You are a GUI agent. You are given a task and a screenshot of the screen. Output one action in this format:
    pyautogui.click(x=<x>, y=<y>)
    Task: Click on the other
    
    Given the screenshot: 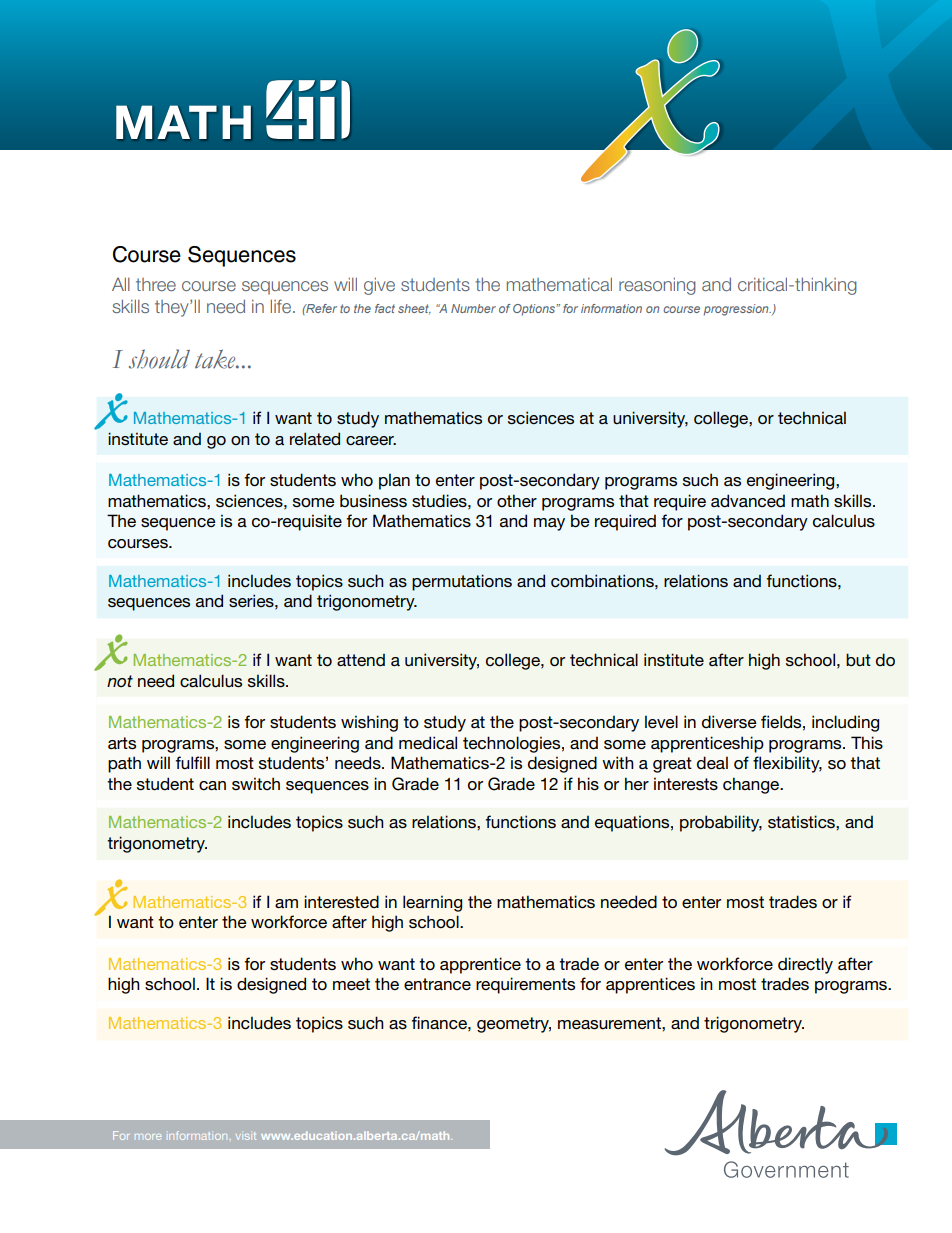 What is the action you would take?
    pyautogui.click(x=517, y=500)
